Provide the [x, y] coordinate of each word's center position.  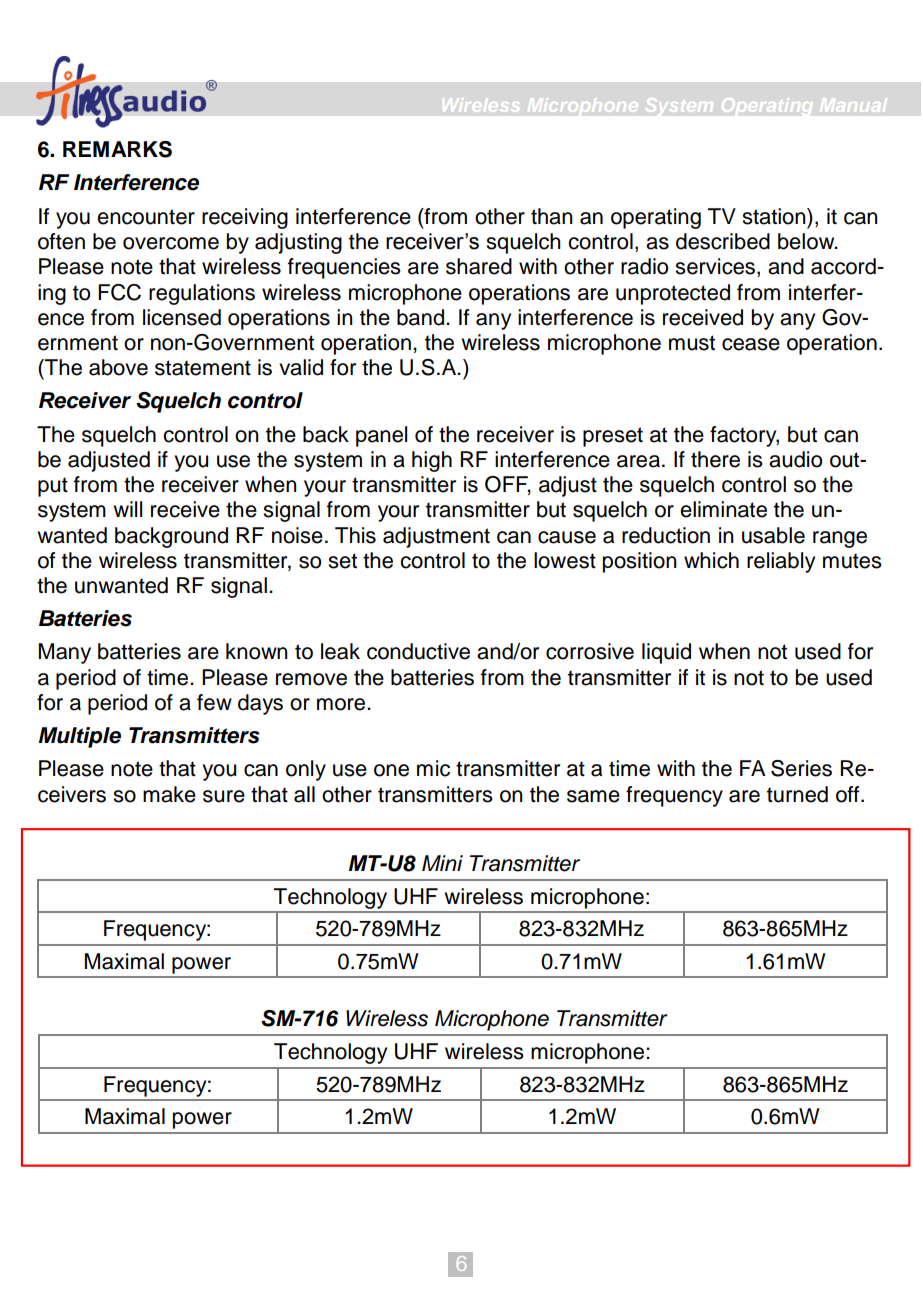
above [118, 367]
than [552, 216]
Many [65, 653]
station [775, 216]
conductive [418, 651]
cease [751, 344]
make [169, 794]
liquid [666, 653]
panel [381, 436]
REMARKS [117, 149]
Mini [442, 863]
